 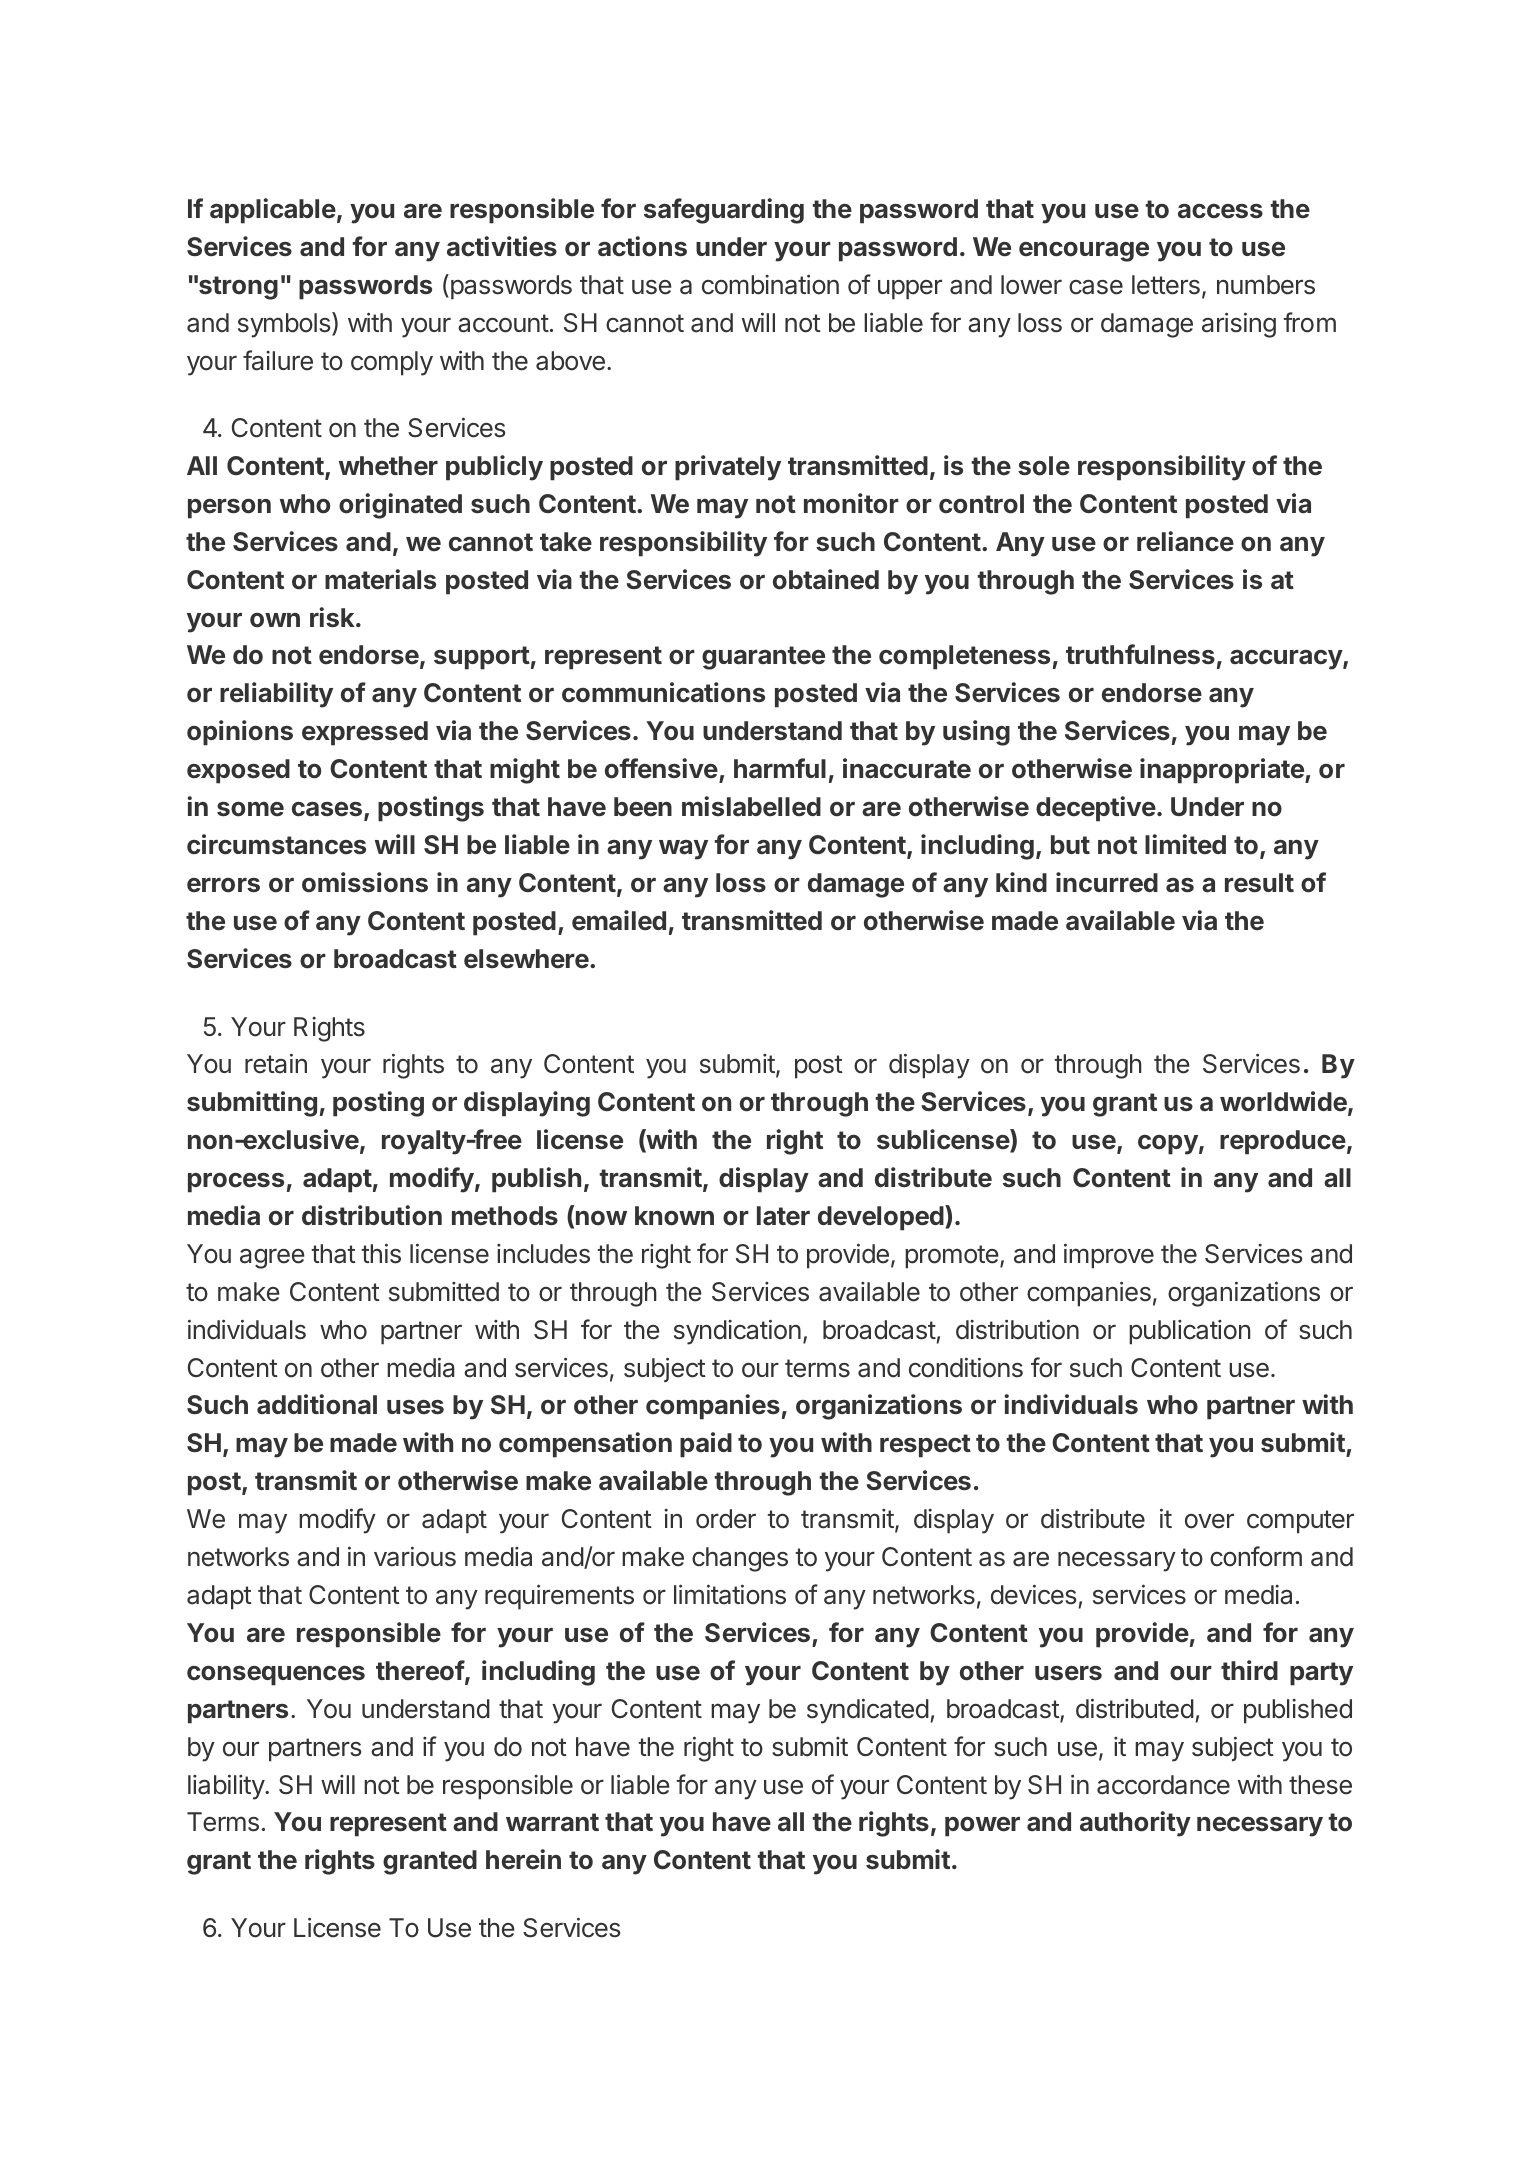 What do you see at coordinates (317, 1404) in the screenshot?
I see `additional` at bounding box center [317, 1404].
